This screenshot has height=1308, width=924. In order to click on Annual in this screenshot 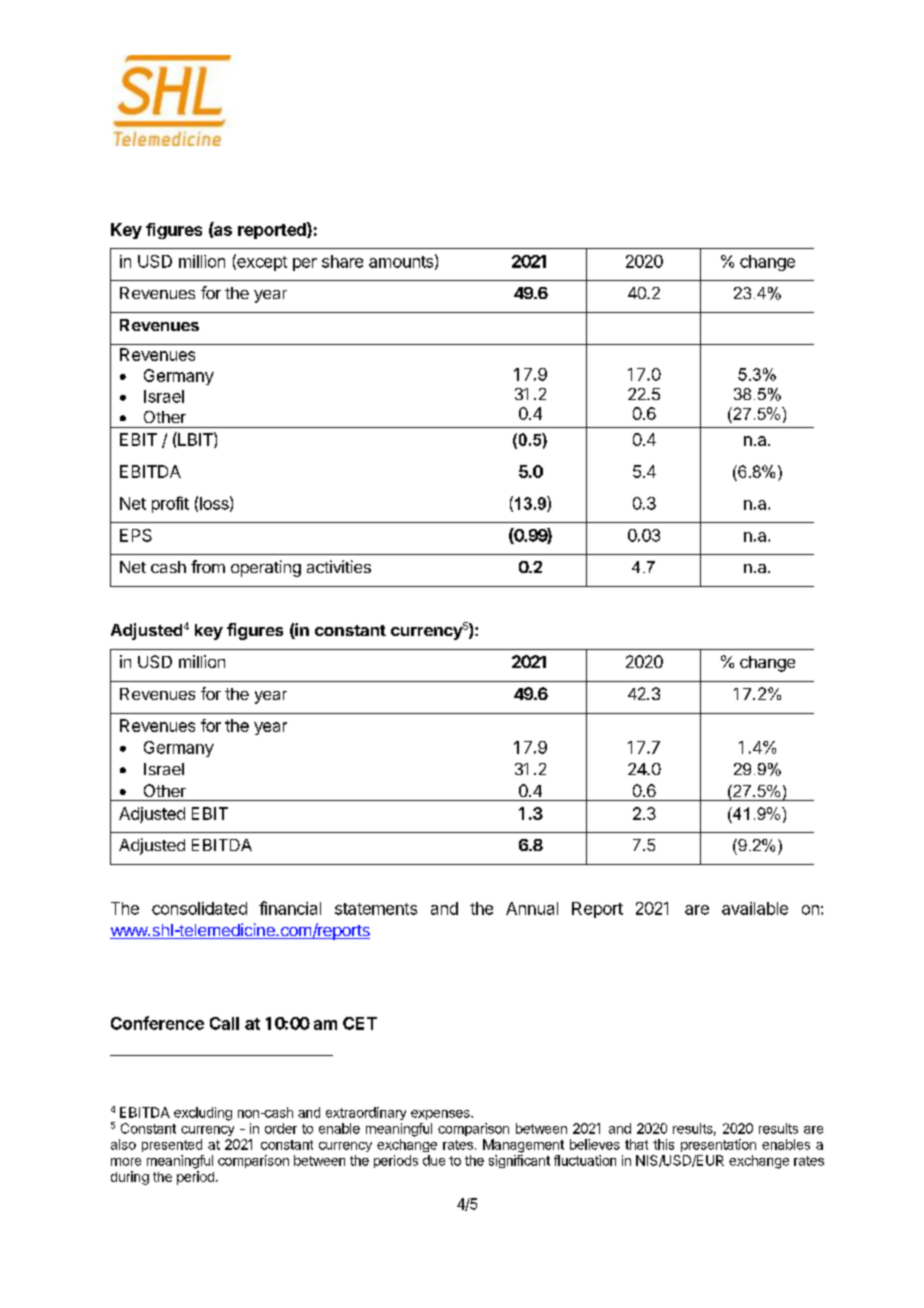, I will do `click(532, 908)`.
